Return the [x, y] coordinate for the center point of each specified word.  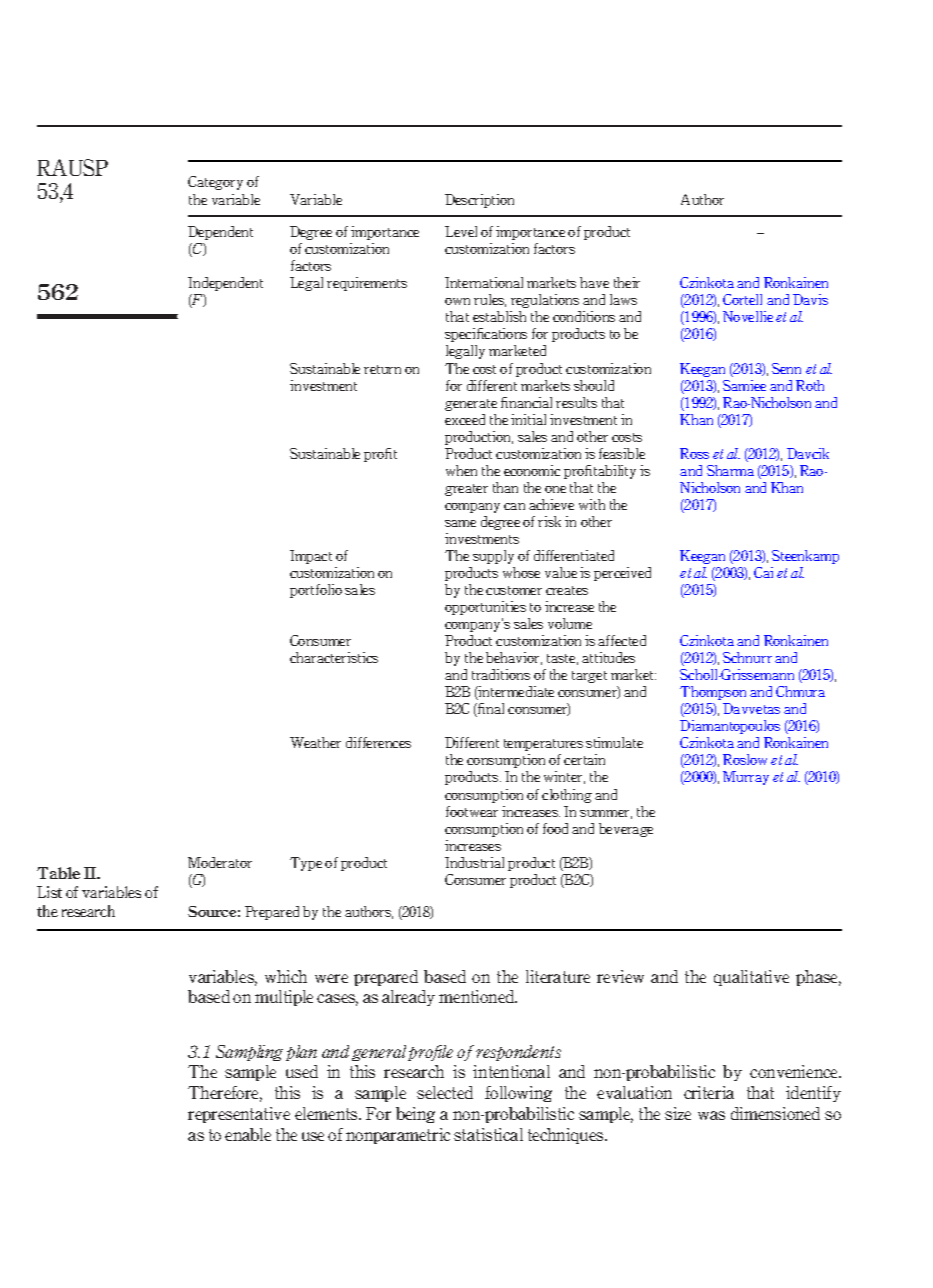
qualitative [751, 978]
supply [493, 557]
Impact [311, 557]
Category [215, 183]
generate [471, 405]
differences [378, 742]
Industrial [474, 862]
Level [461, 231]
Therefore [225, 1094]
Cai [763, 572]
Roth [810, 385]
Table [58, 873]
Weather [315, 742]
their [627, 282]
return [382, 369]
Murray [746, 778]
